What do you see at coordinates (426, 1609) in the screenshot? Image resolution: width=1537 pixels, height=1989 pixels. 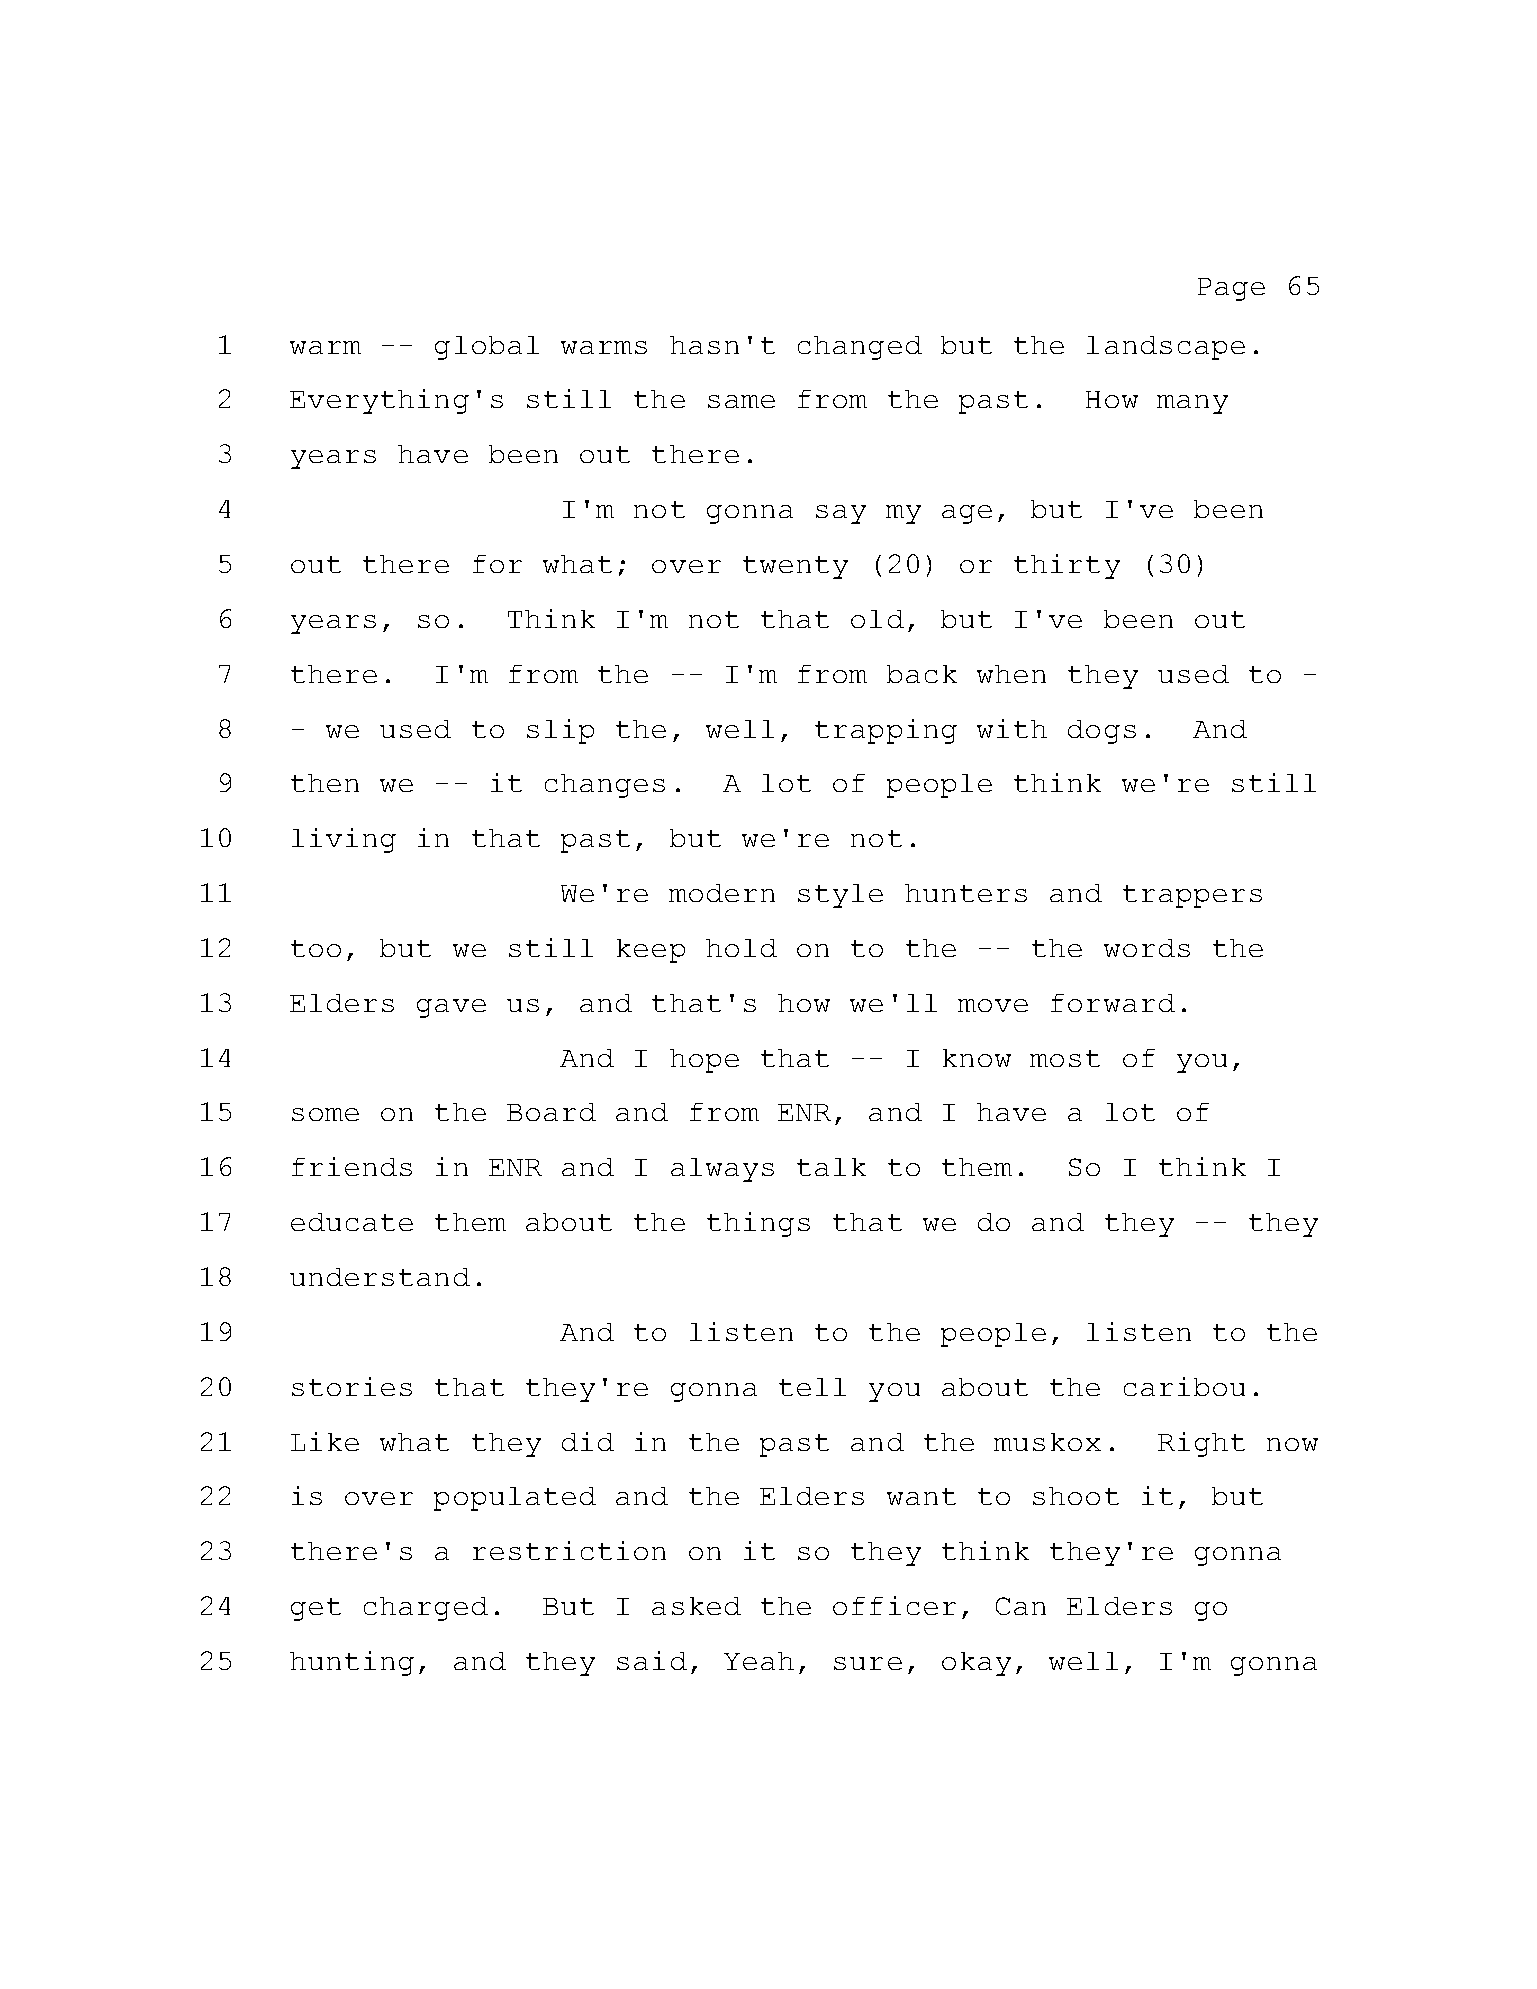 I see `charged` at bounding box center [426, 1609].
